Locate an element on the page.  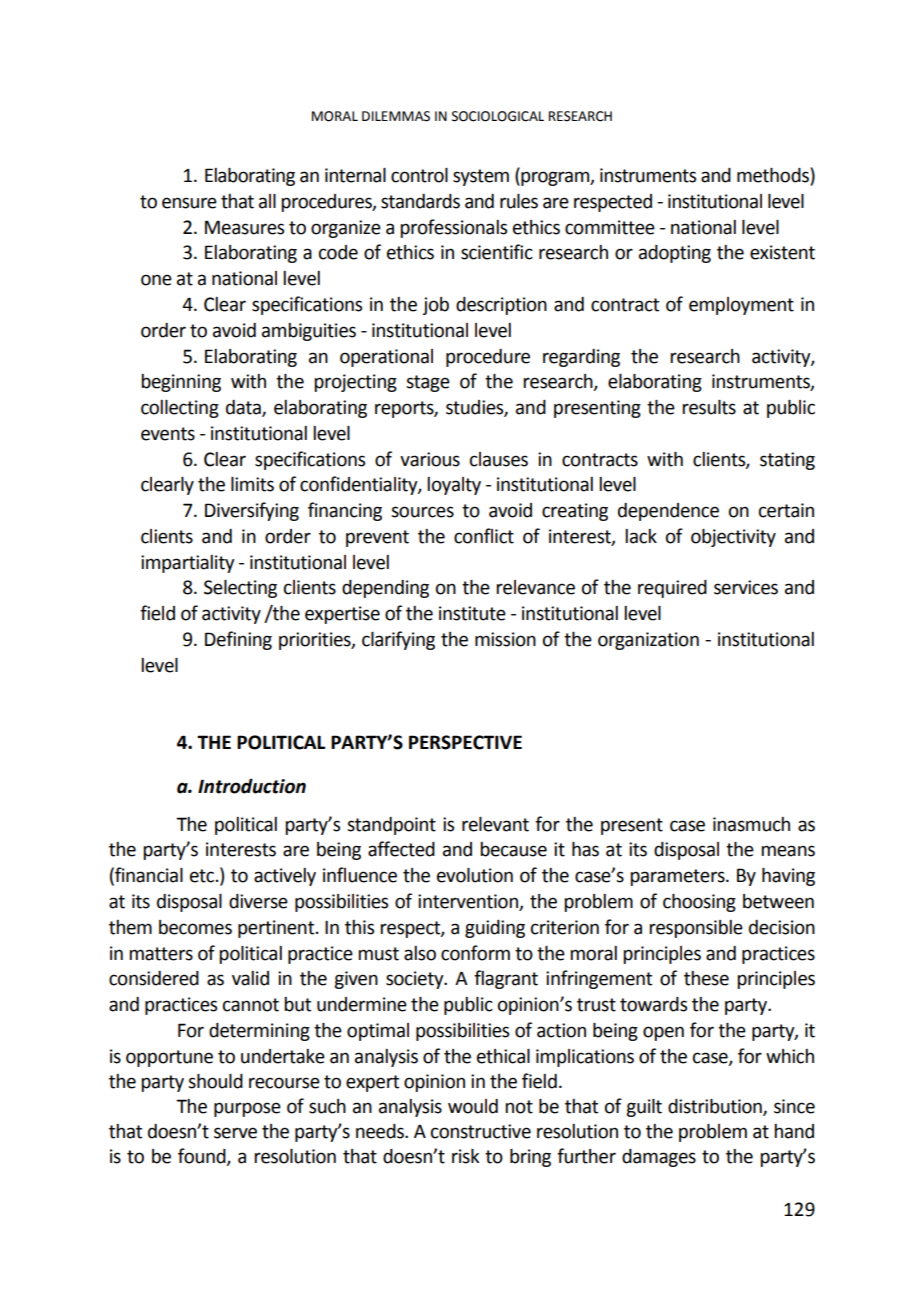
ensure is located at coordinates (189, 203).
